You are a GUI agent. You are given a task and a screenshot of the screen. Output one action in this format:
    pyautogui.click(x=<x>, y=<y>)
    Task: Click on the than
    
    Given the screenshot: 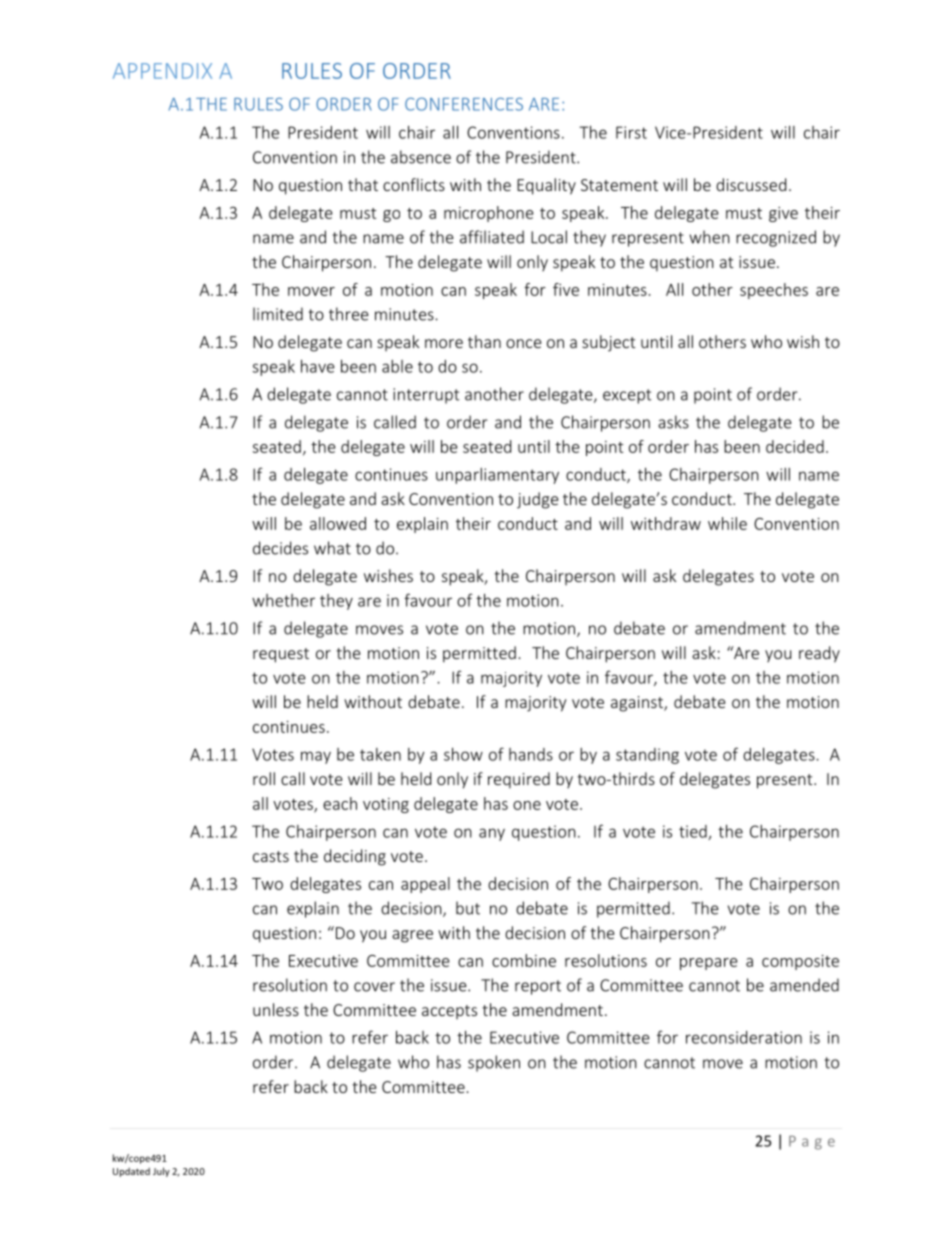 What is the action you would take?
    pyautogui.click(x=484, y=341)
